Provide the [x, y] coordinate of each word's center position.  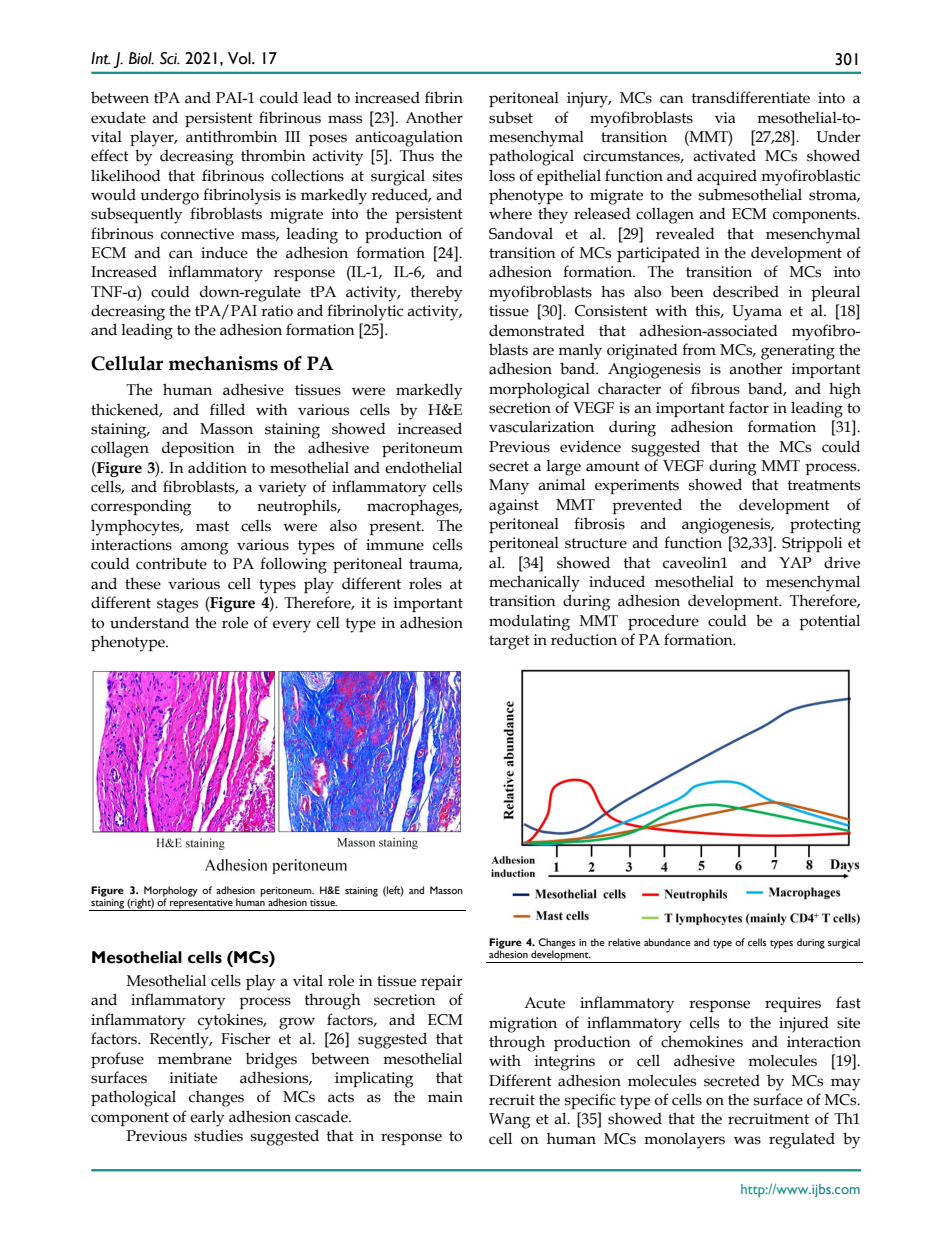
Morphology [170, 892]
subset [511, 117]
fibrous [715, 388]
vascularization [541, 426]
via [725, 118]
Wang [509, 1121]
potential [829, 622]
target [509, 642]
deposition [198, 449]
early [207, 1118]
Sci [170, 58]
